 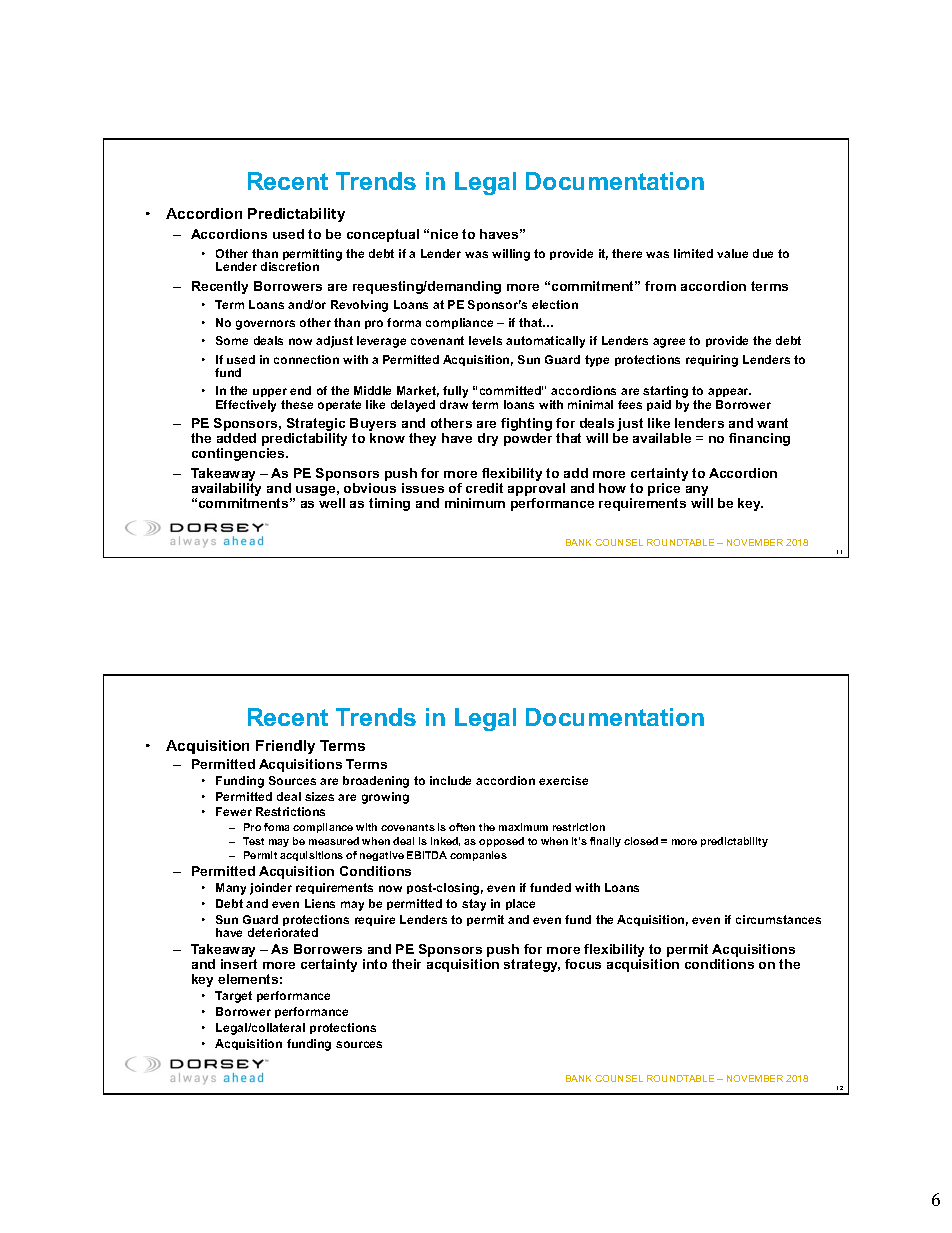 What do you see at coordinates (239, 964) in the image?
I see `insert` at bounding box center [239, 964].
